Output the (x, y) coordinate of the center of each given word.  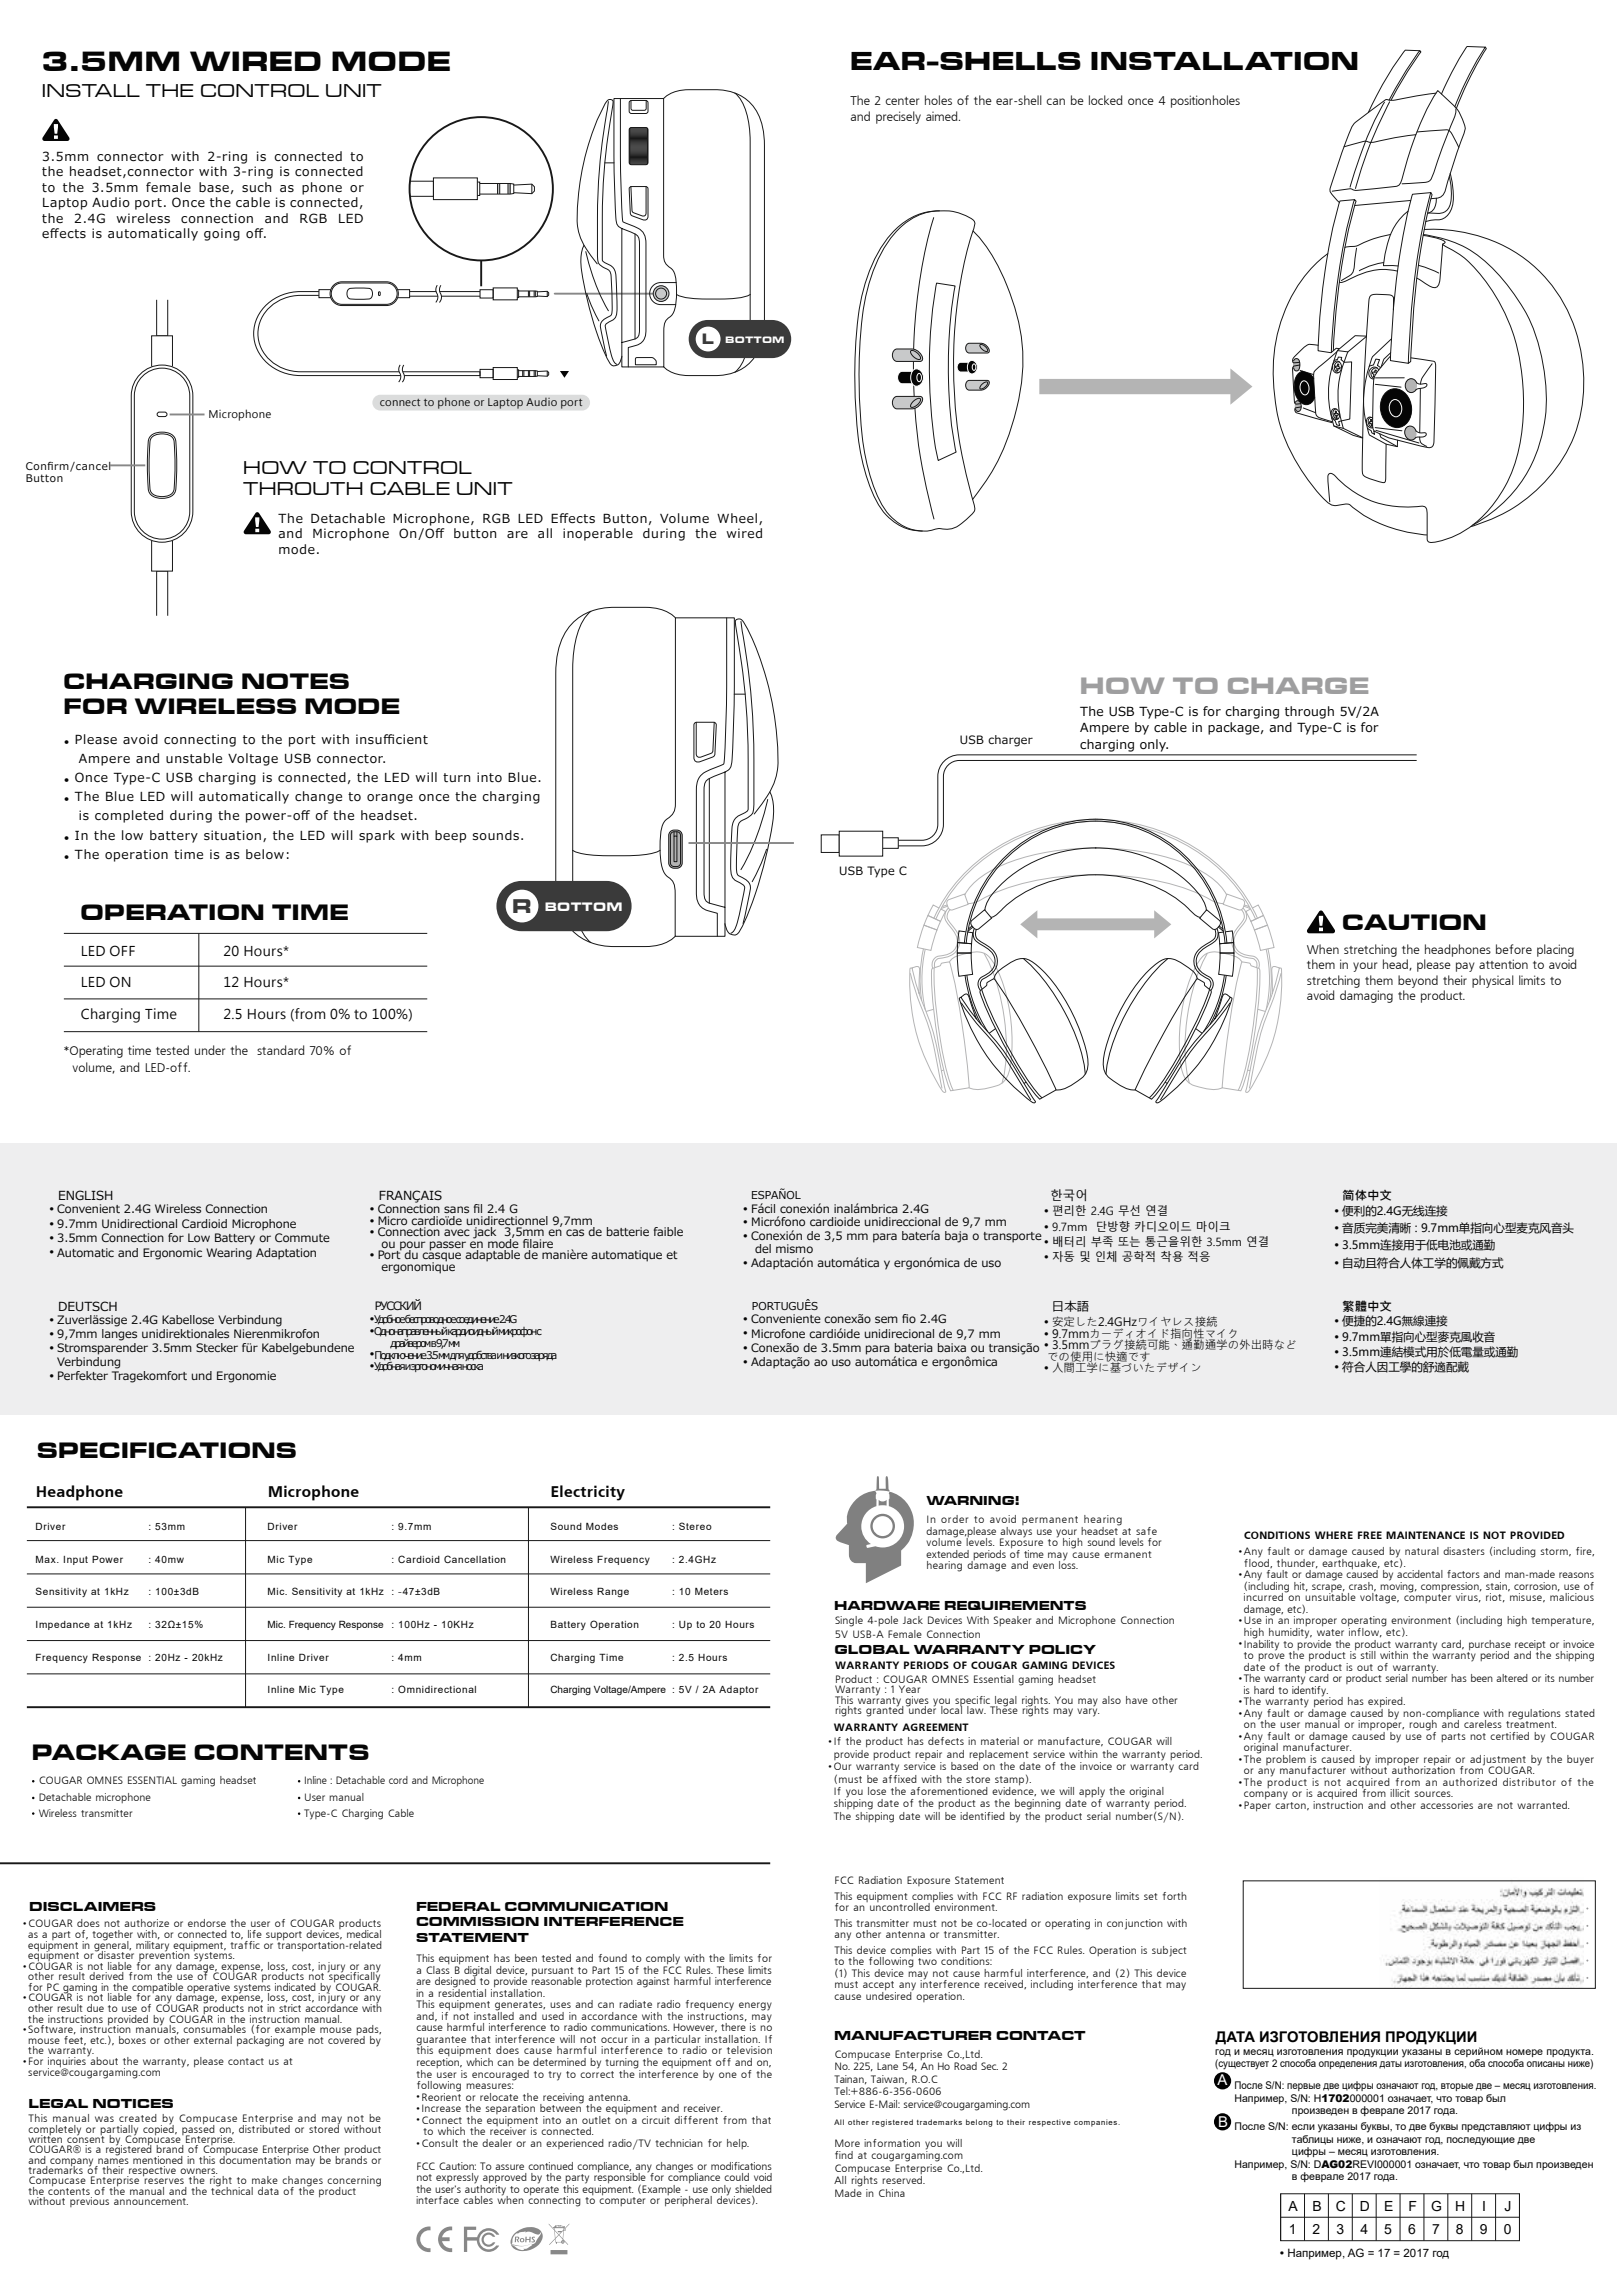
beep (450, 836)
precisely (898, 117)
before (1514, 949)
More (847, 2143)
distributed (264, 2127)
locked (1106, 100)
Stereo (695, 1526)
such (257, 187)
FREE (1370, 1535)
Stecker (217, 1347)
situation (232, 835)
